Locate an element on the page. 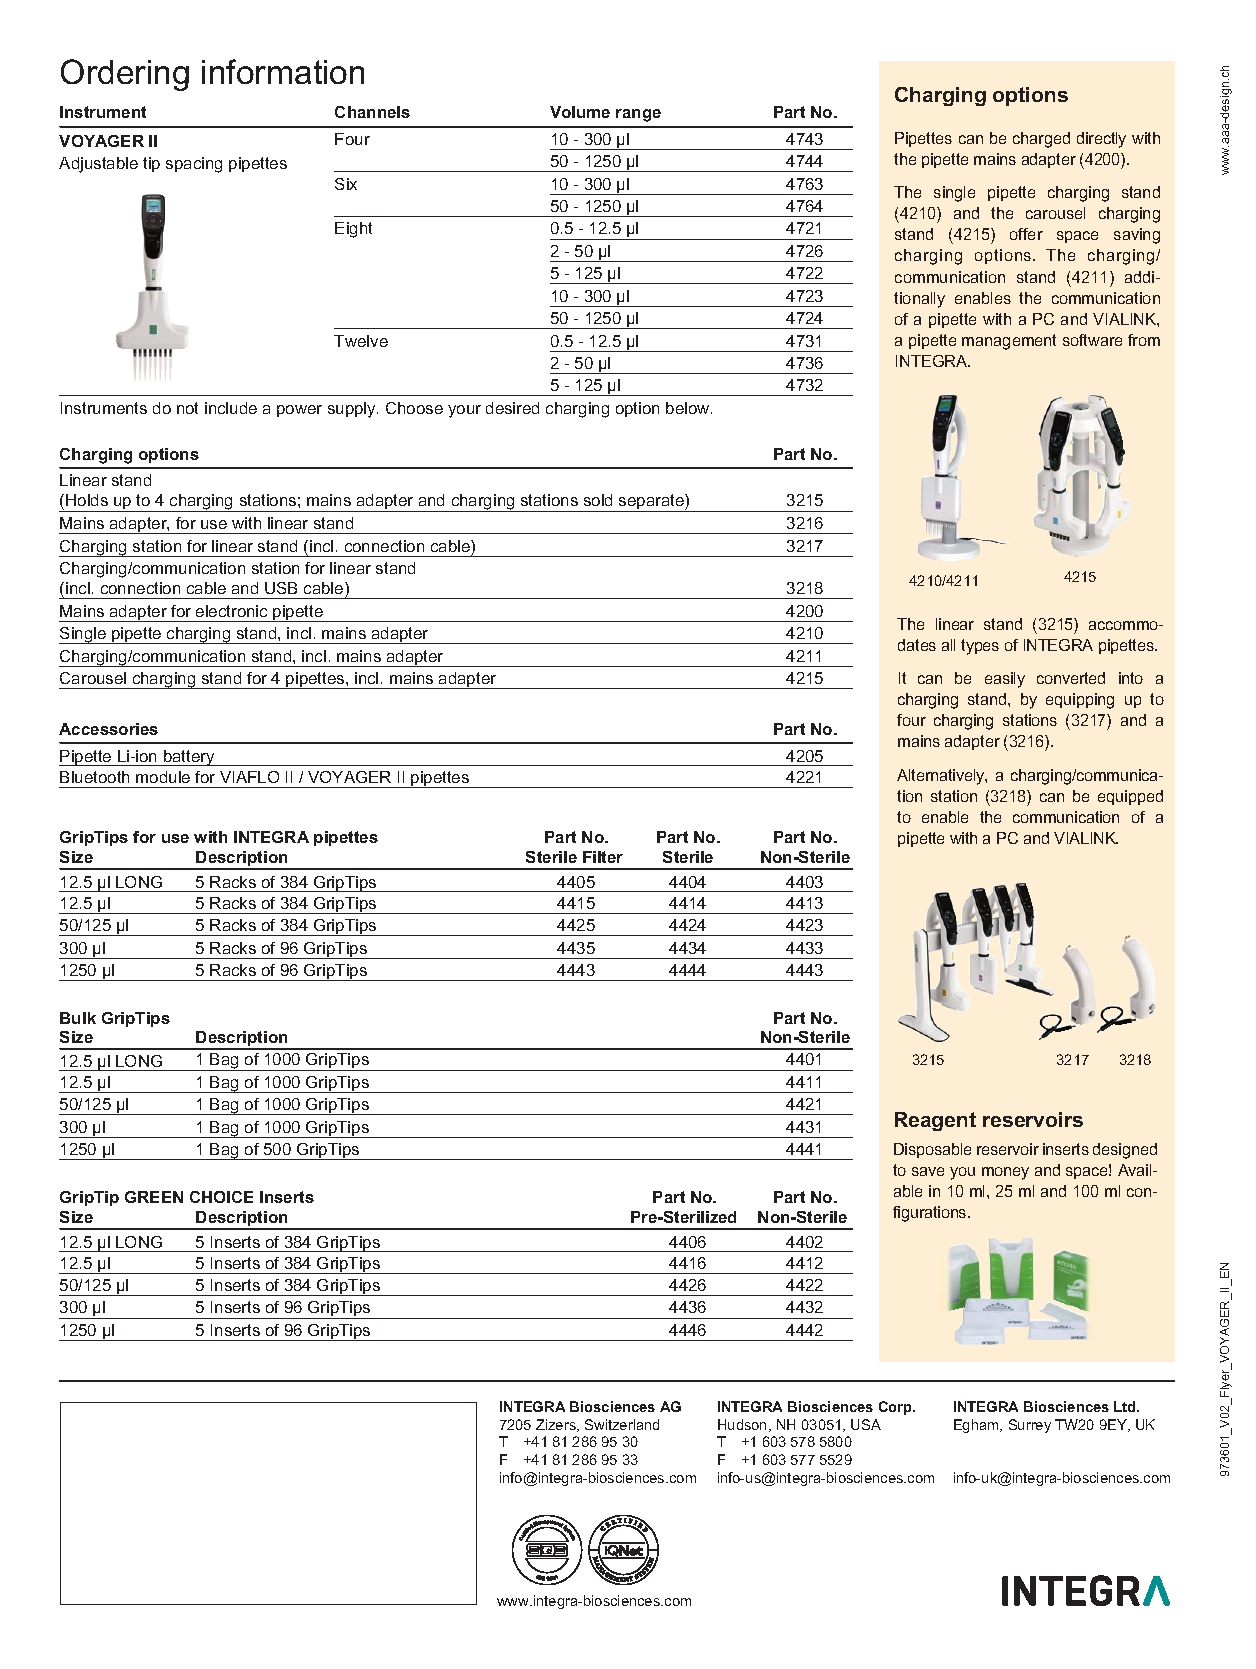 This page has width=1256, height=1669. range is located at coordinates (638, 115).
